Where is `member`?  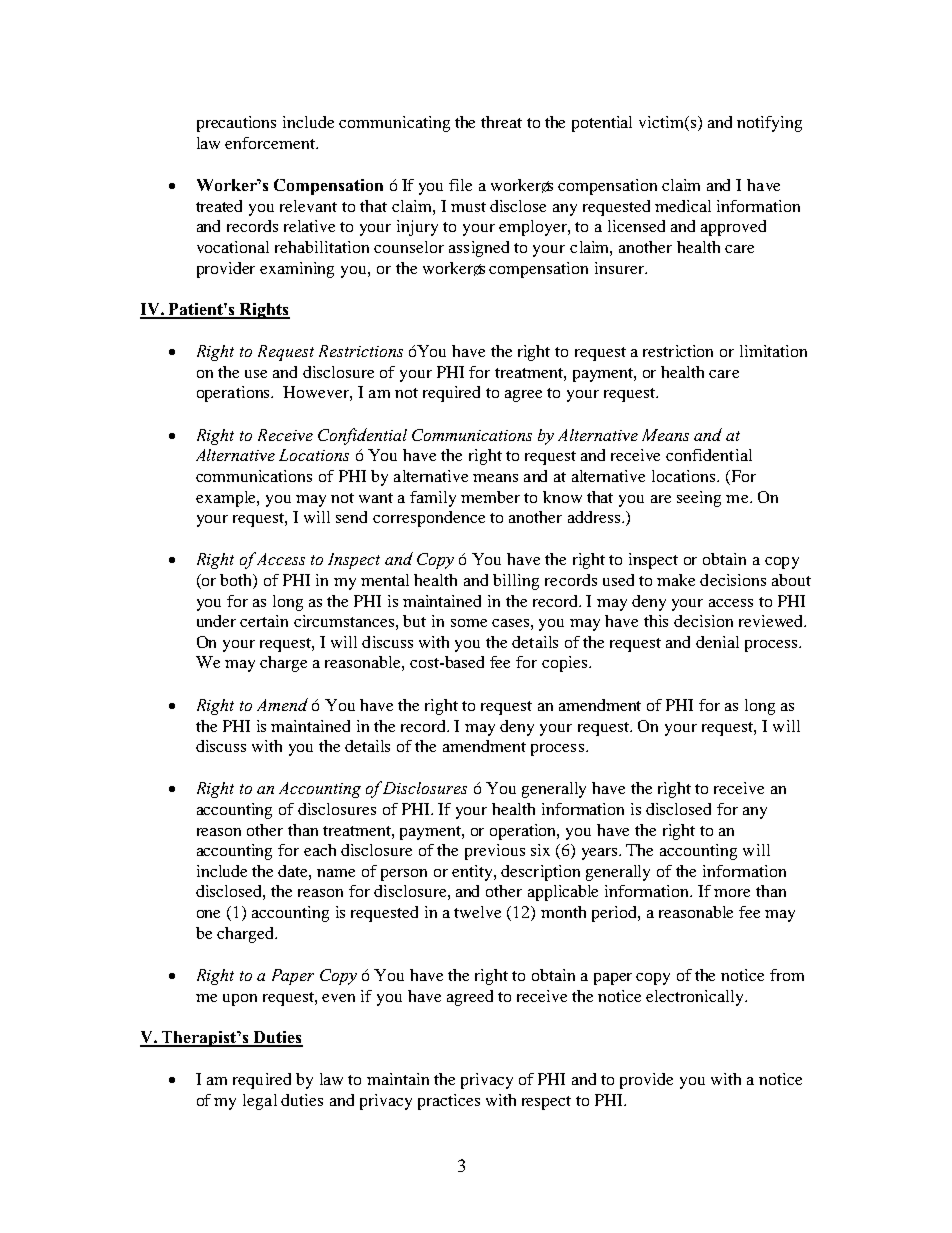 member is located at coordinates (490, 497).
